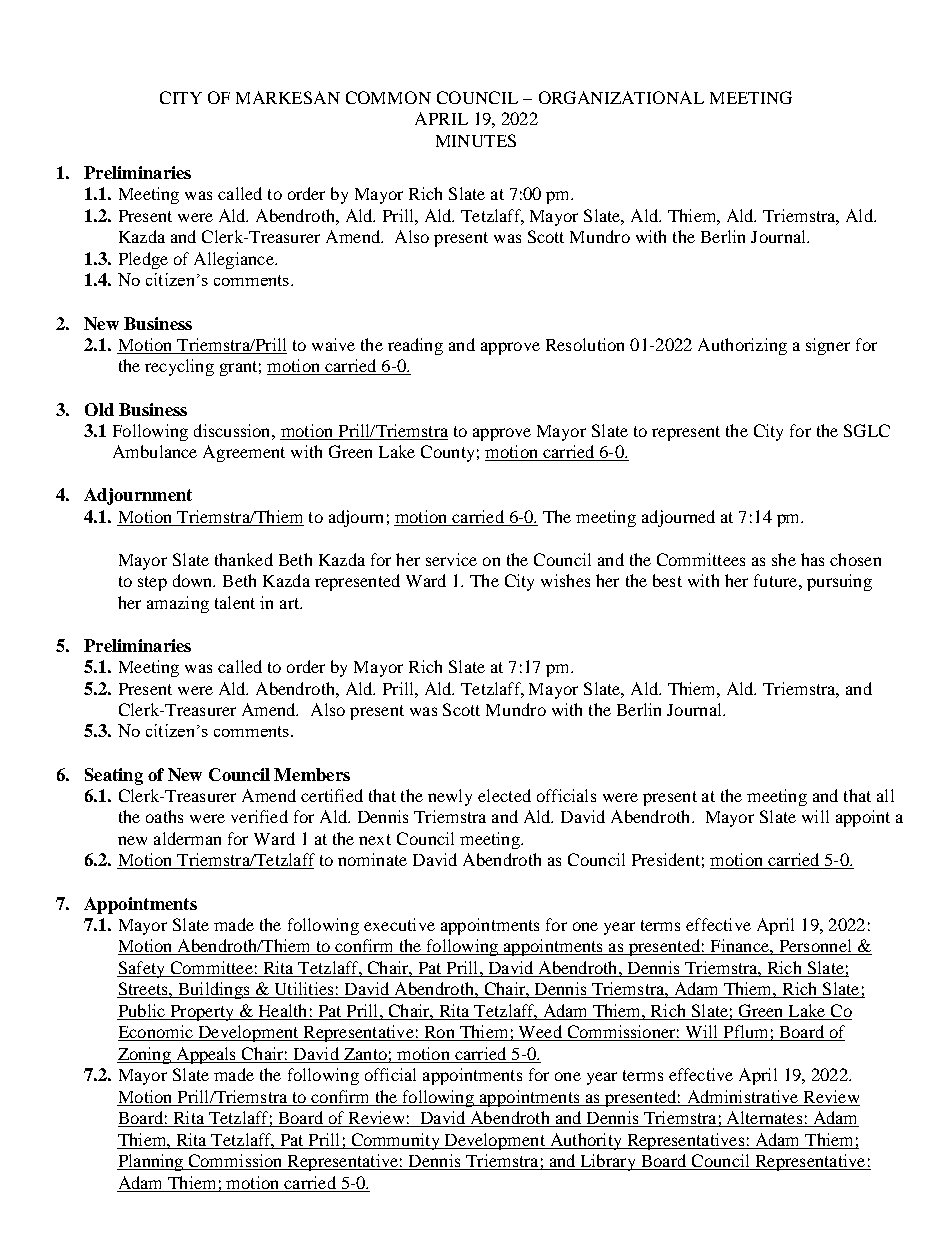 The width and height of the screenshot is (952, 1233). I want to click on ORGANIZATIONAL, so click(621, 97).
